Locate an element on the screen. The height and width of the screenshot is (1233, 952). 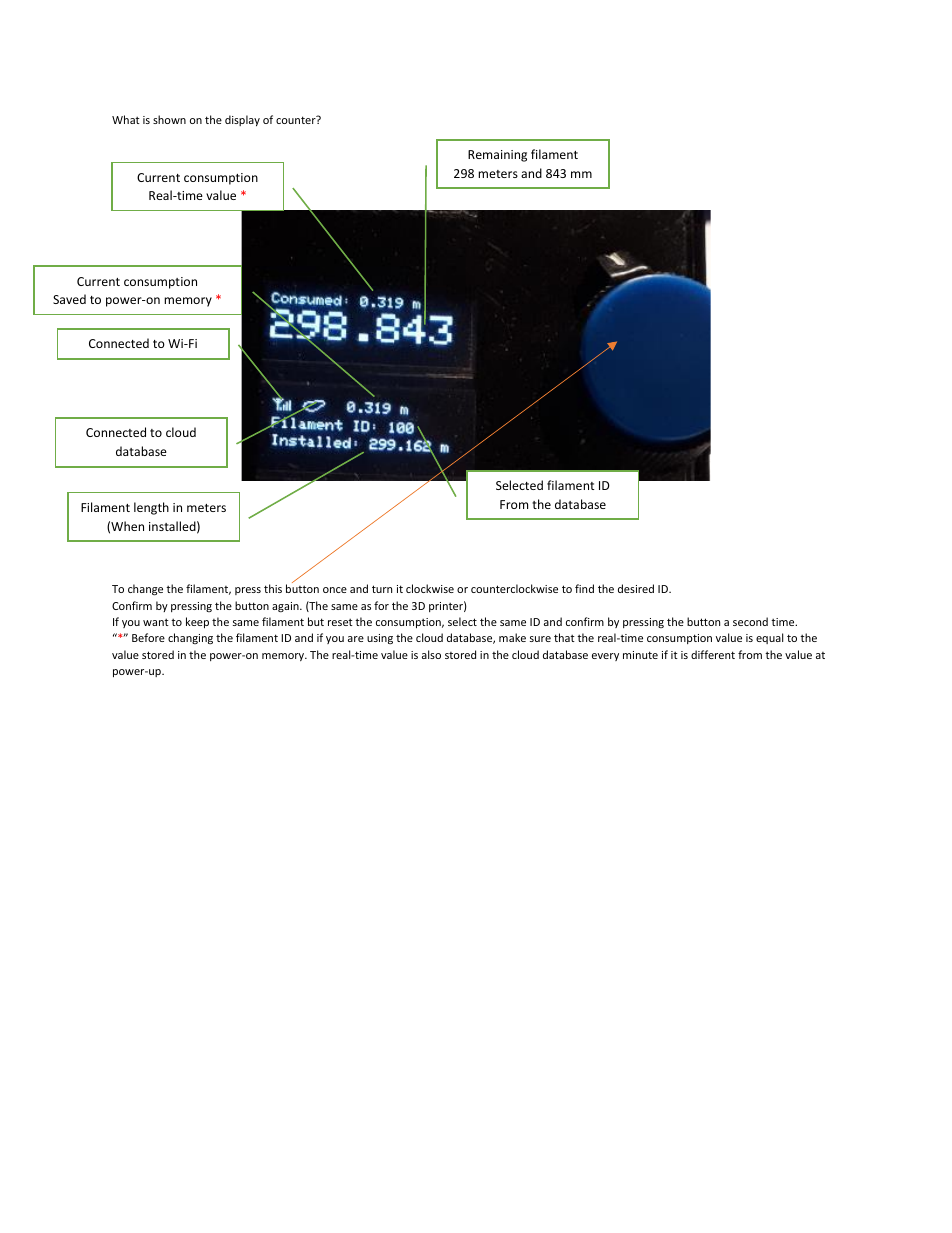
find is located at coordinates (584, 588).
